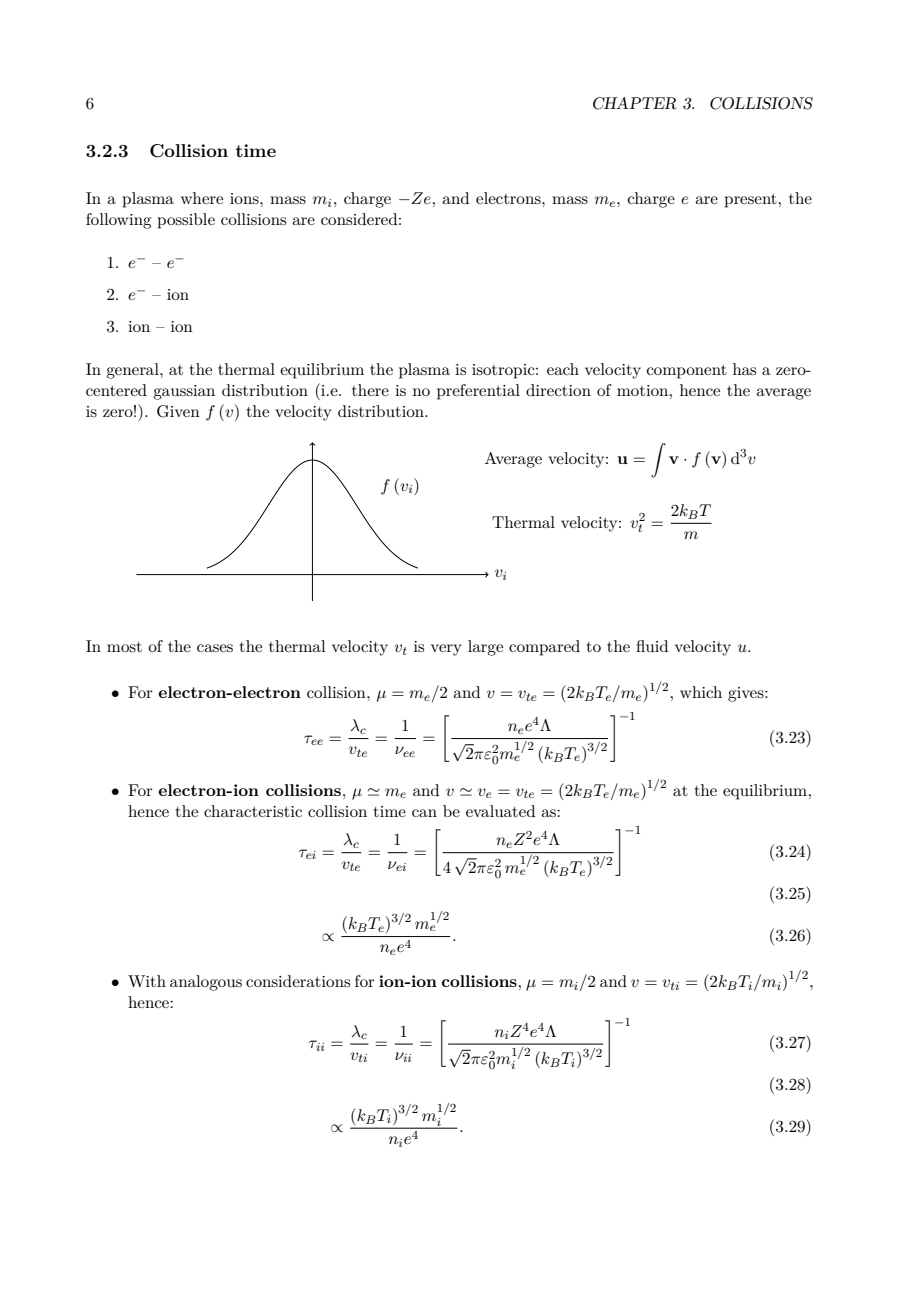 This screenshot has height=1308, width=924. Describe the element at coordinates (751, 201) in the screenshot. I see `present` at that location.
